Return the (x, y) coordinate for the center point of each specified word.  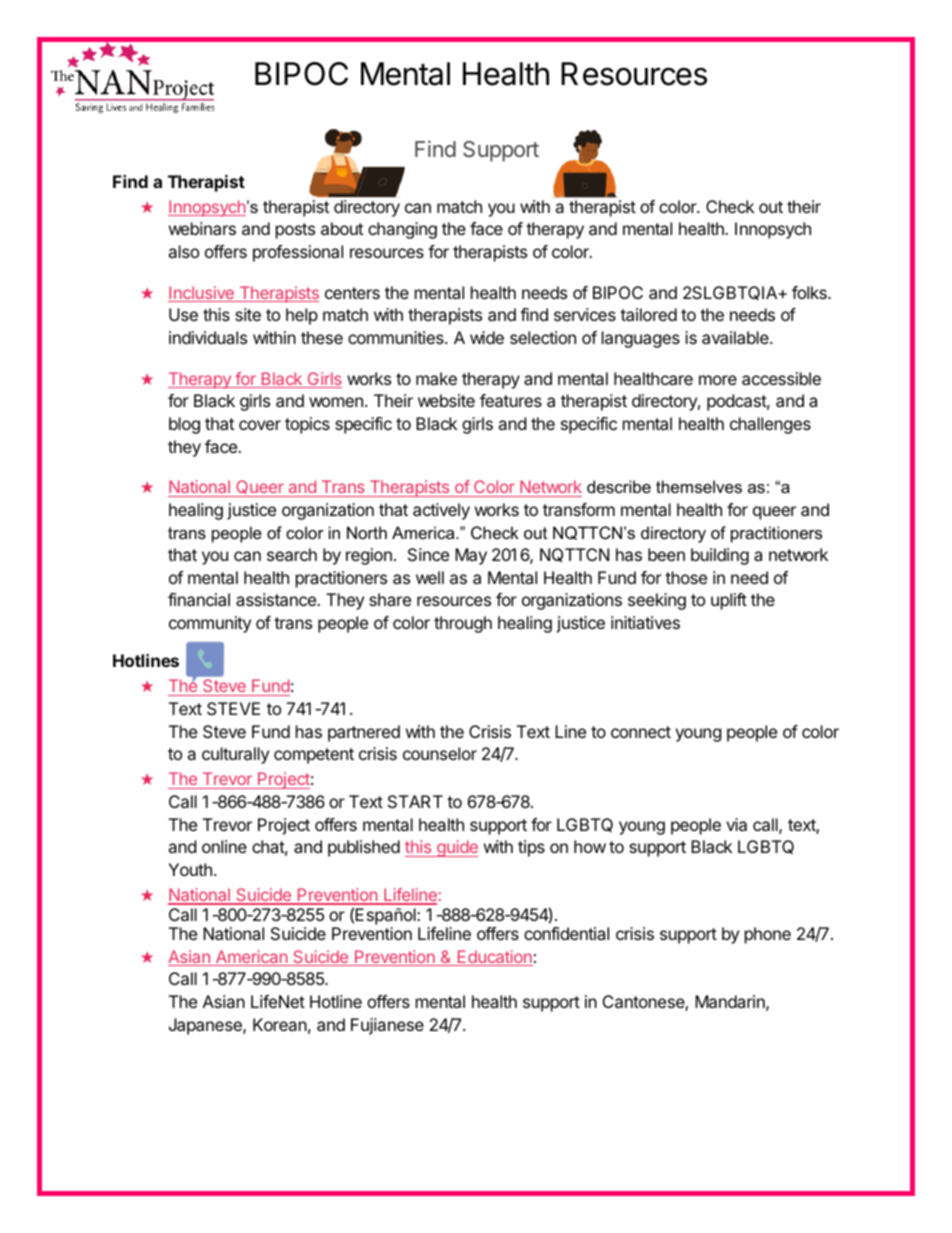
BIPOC (301, 74)
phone (768, 935)
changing (402, 230)
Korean (280, 1024)
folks (810, 292)
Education (494, 958)
